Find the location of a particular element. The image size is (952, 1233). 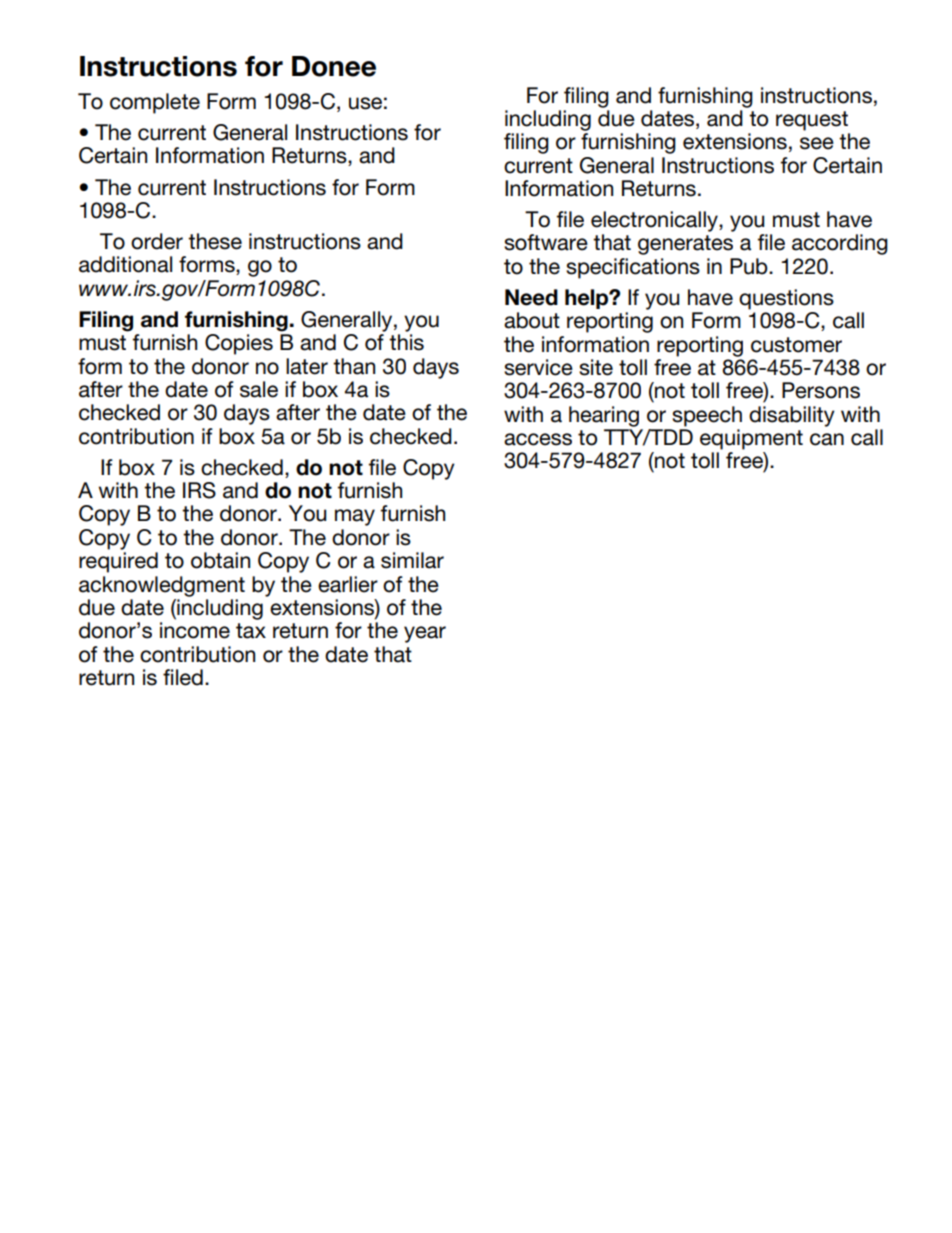

year is located at coordinates (425, 634).
